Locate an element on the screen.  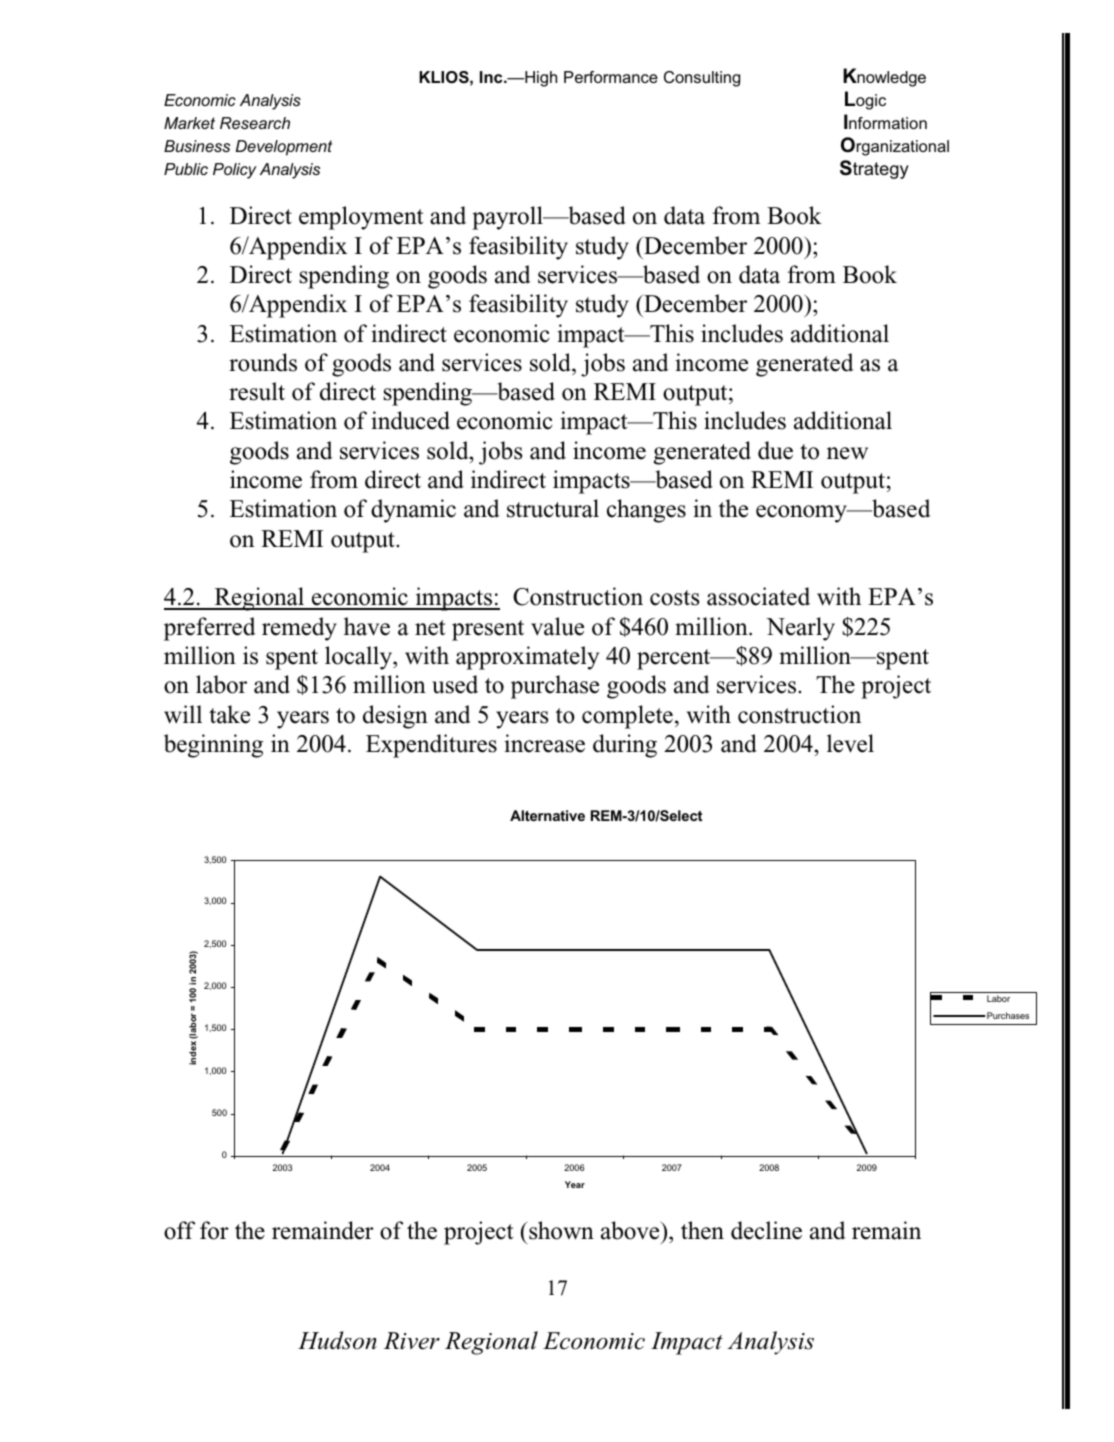
beginning is located at coordinates (213, 746).
